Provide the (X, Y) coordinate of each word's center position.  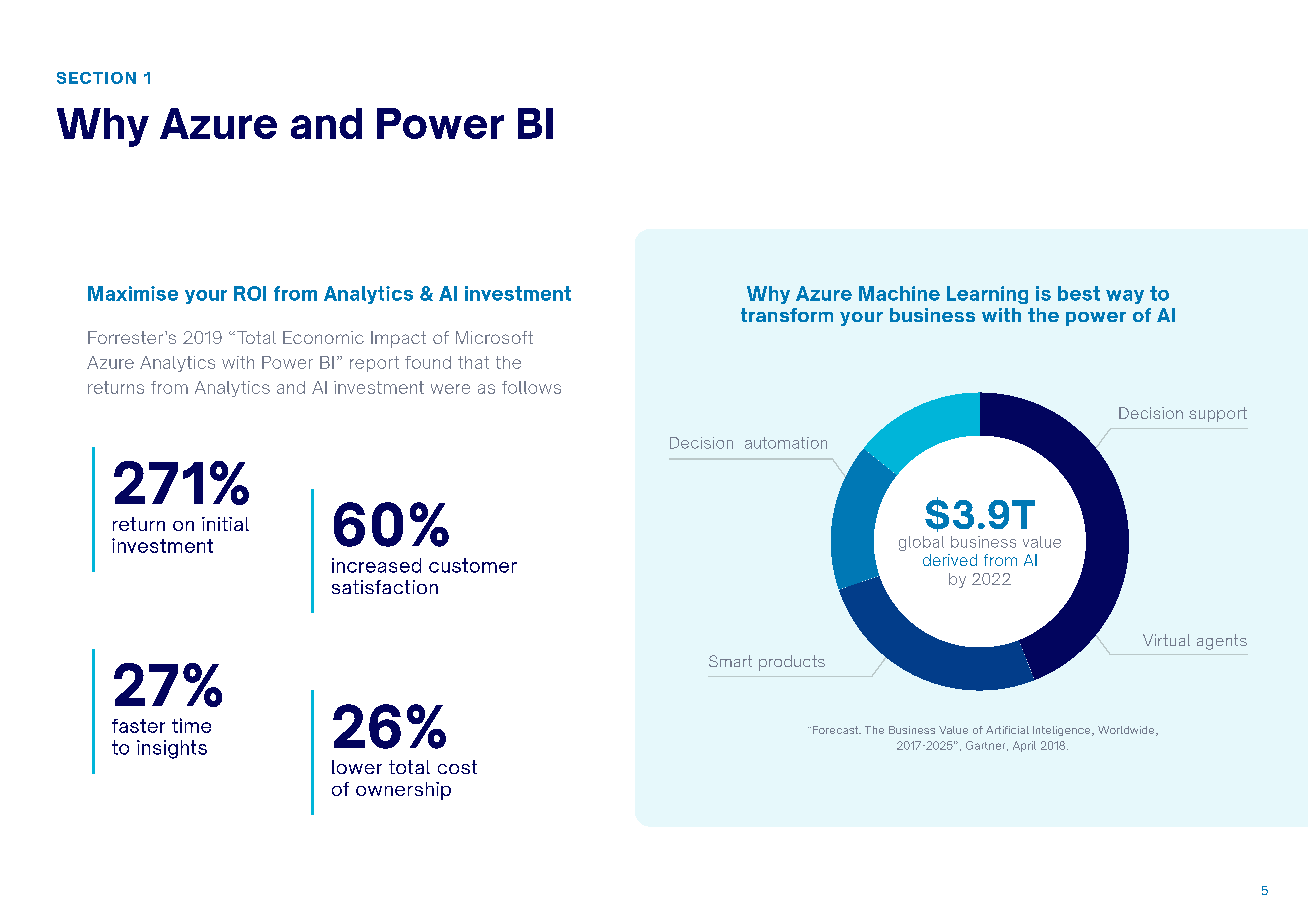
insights (172, 749)
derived (950, 560)
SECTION (96, 78)
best (1079, 293)
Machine (899, 293)
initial (225, 524)
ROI (250, 293)
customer (473, 565)
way (1125, 297)
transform (787, 315)
